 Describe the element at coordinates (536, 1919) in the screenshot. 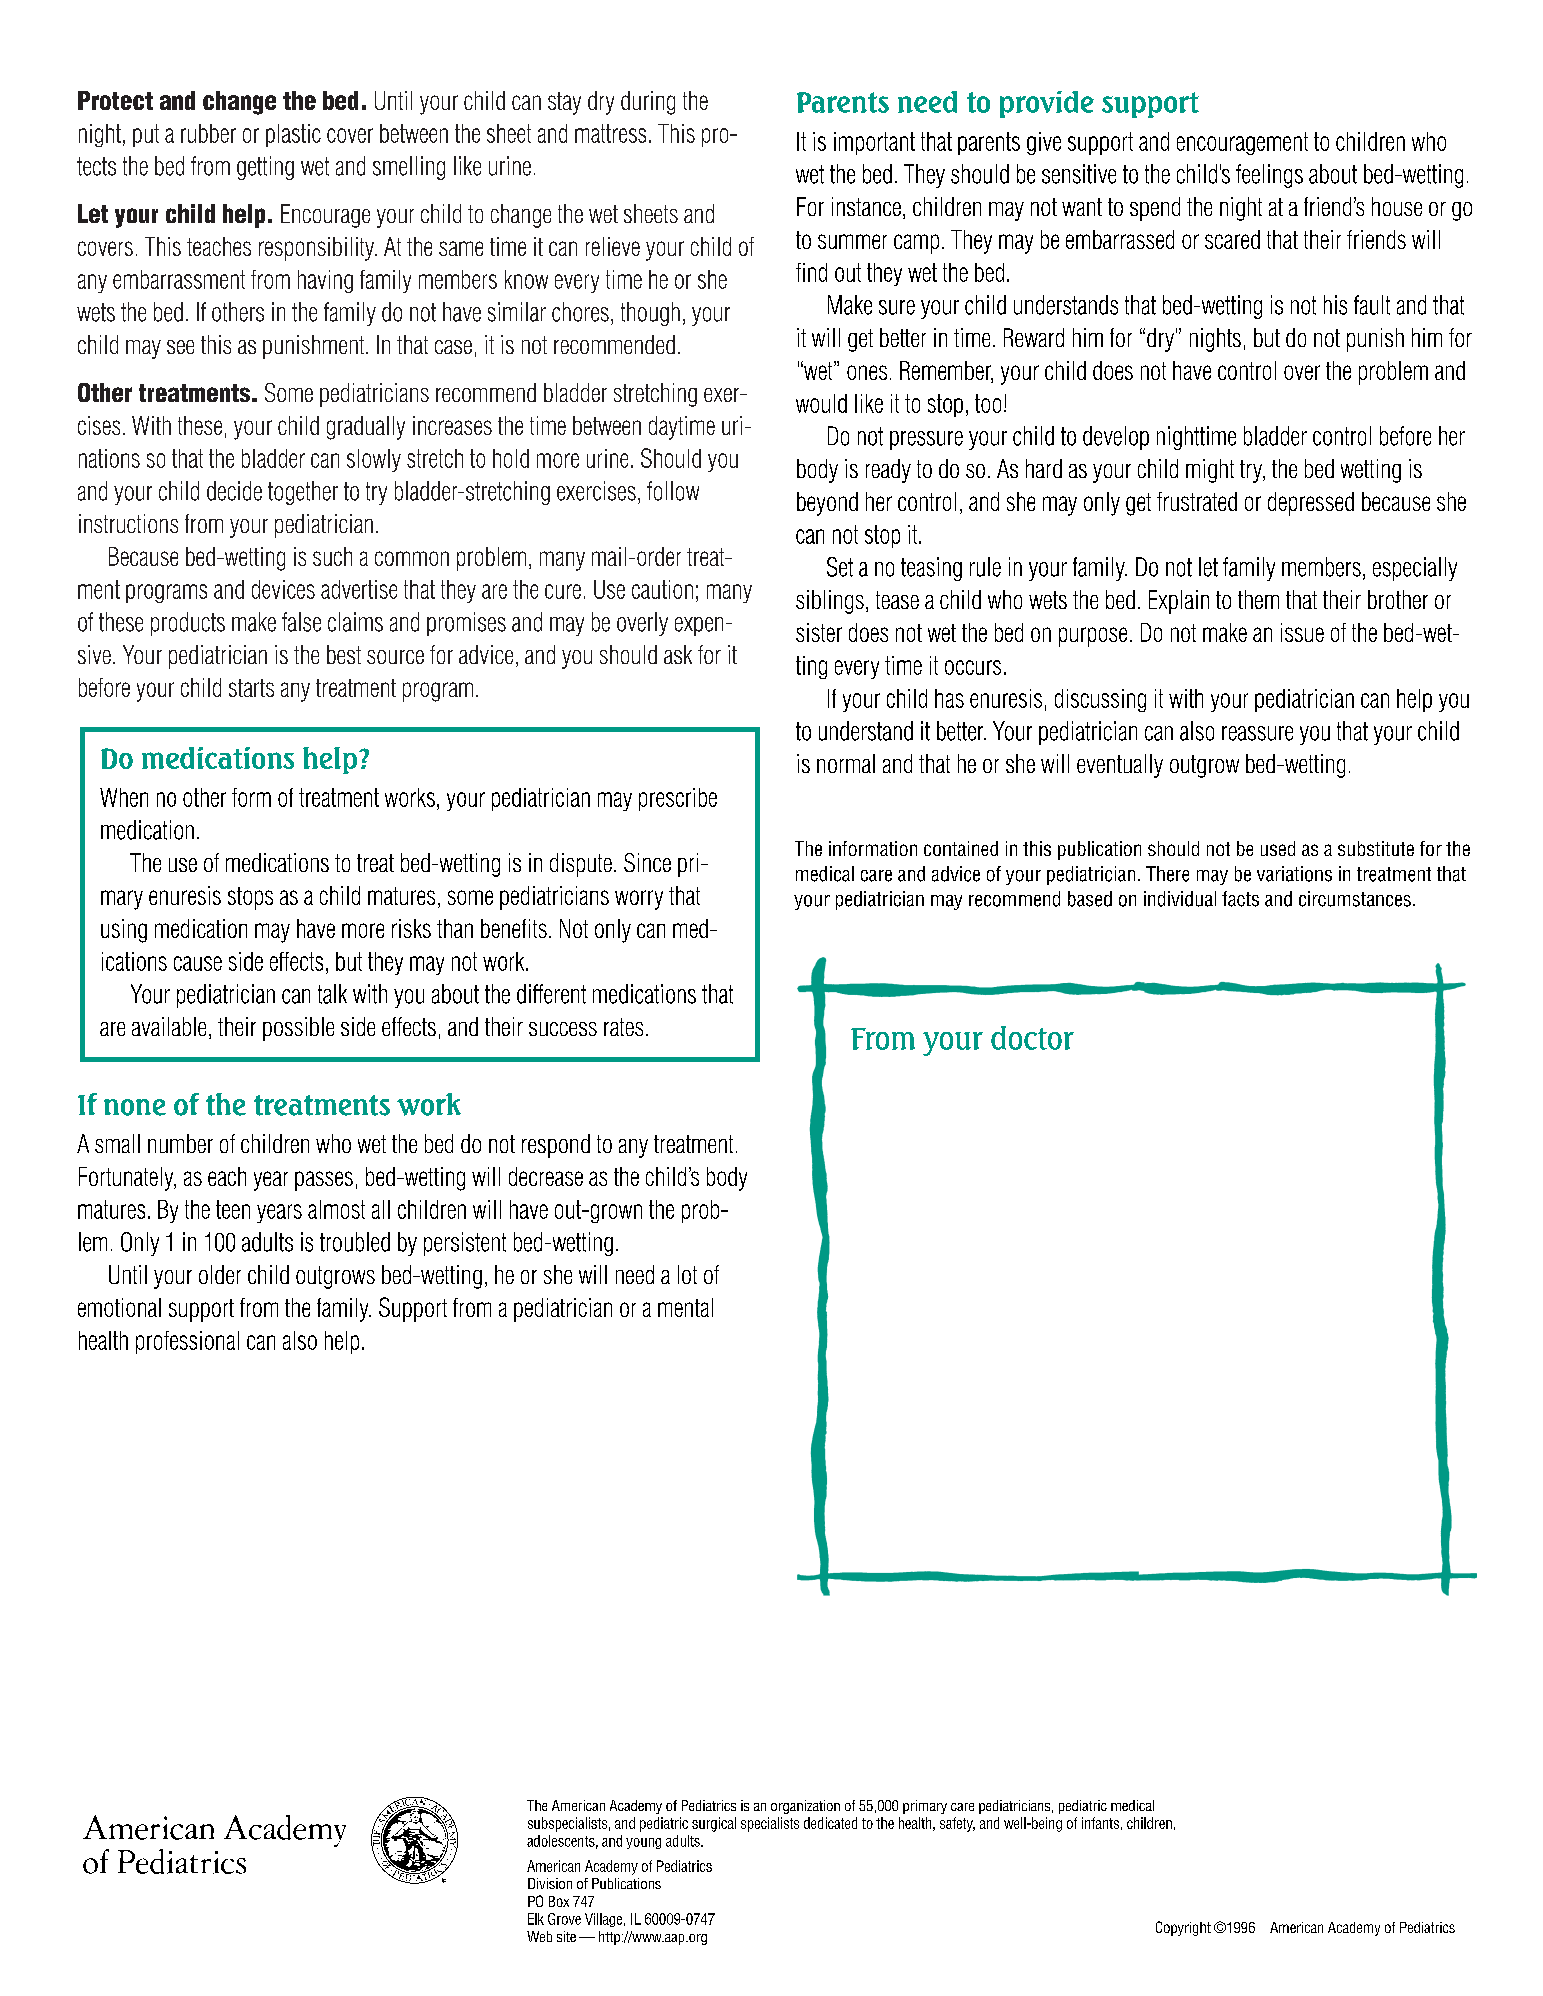

I see `Elk` at that location.
